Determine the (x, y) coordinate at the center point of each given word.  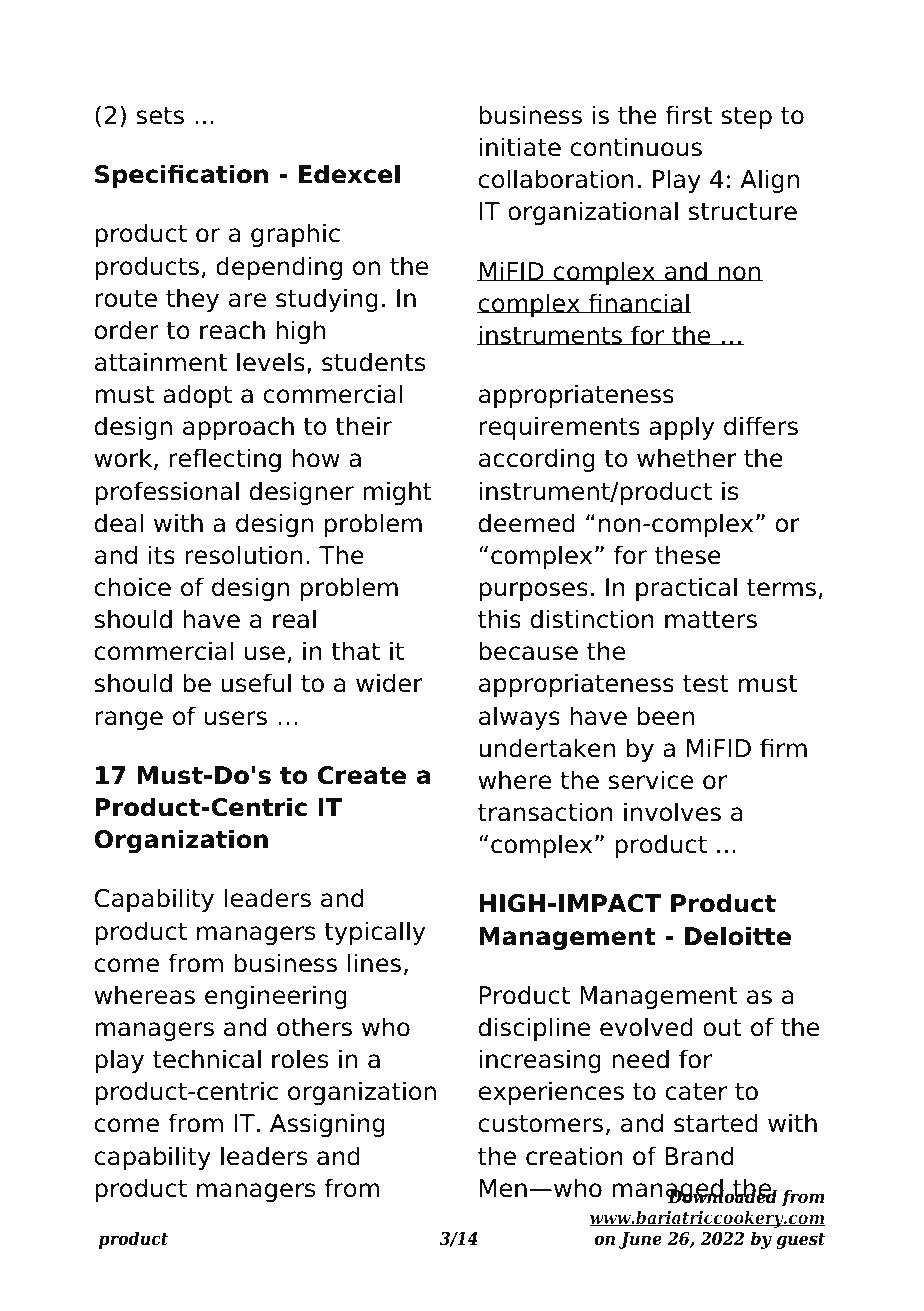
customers (541, 1124)
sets (160, 116)
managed (668, 1191)
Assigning (327, 1125)
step (746, 118)
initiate (520, 147)
